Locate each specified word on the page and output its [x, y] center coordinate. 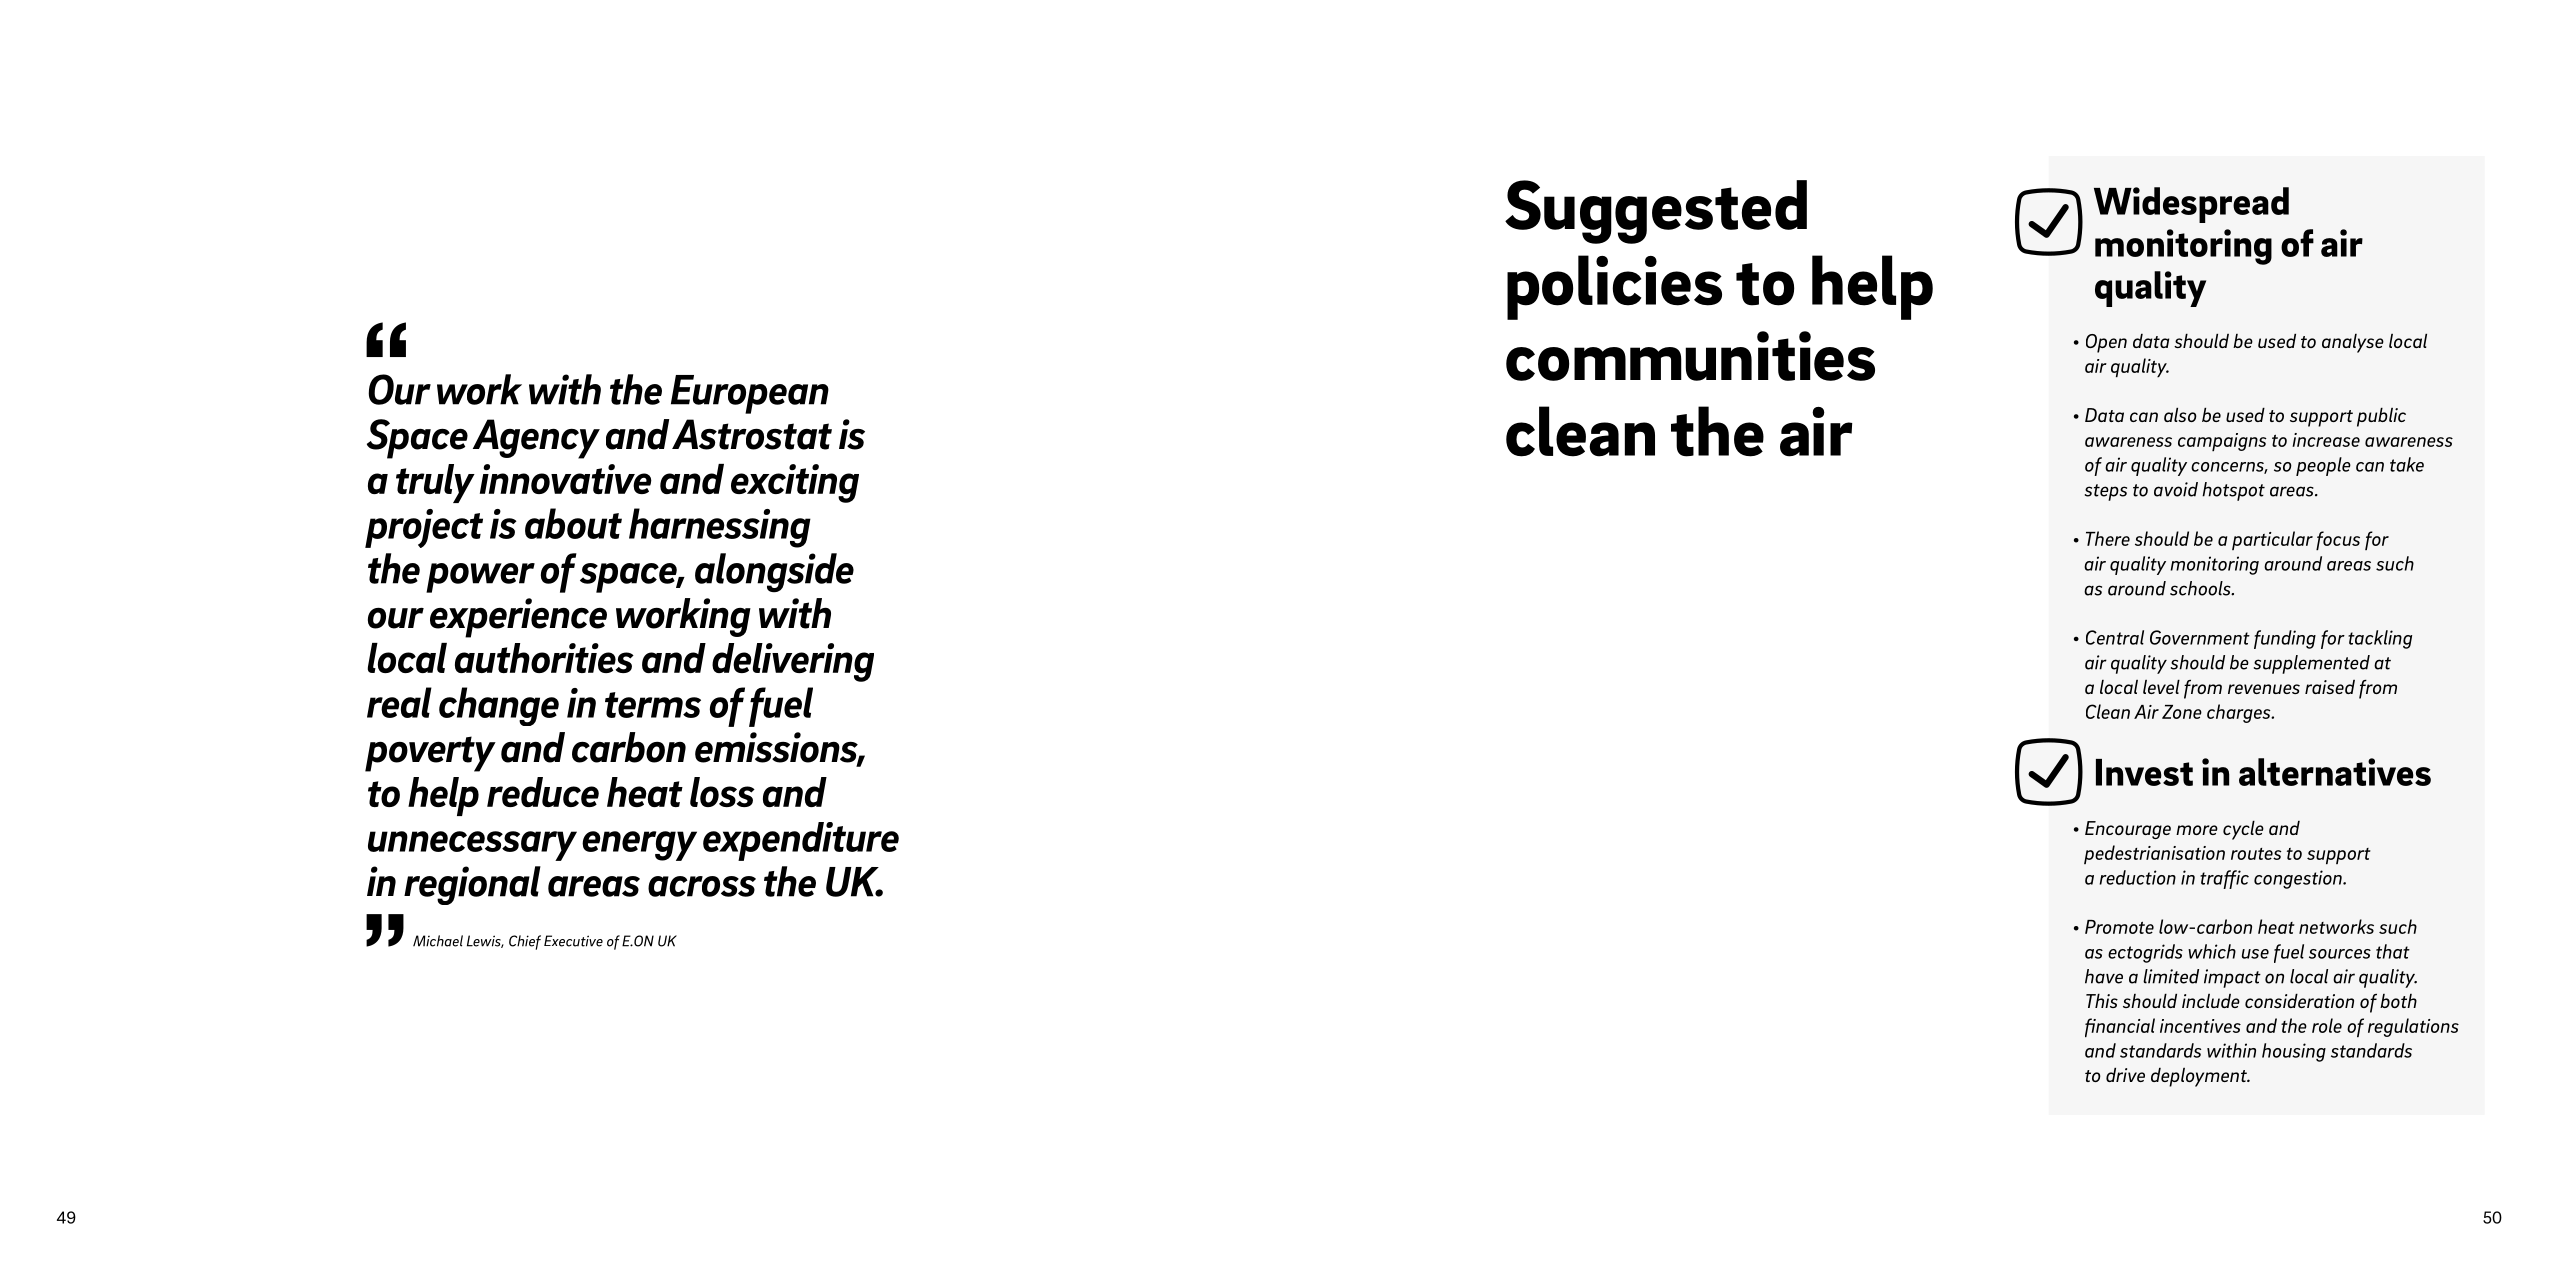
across [702, 886]
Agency [536, 439]
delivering [793, 662]
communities [1690, 356]
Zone [2182, 712]
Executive [573, 941]
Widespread [2191, 205]
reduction [2137, 877]
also [2180, 414]
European [750, 394]
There [2108, 538]
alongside [774, 573]
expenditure [801, 841]
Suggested [1656, 212]
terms [653, 705]
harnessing [720, 528]
